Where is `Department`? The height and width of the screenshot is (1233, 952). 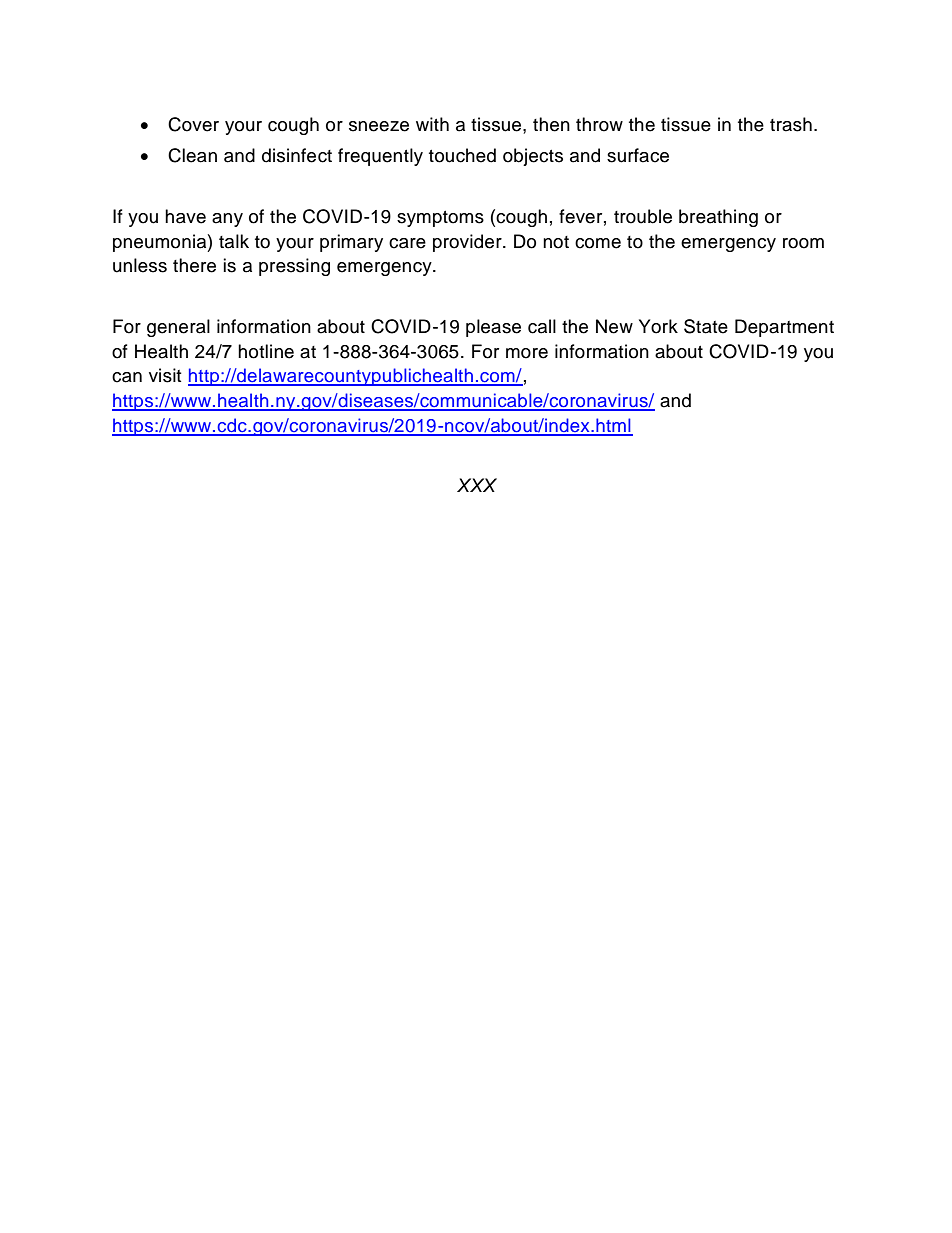
Department is located at coordinates (784, 328).
